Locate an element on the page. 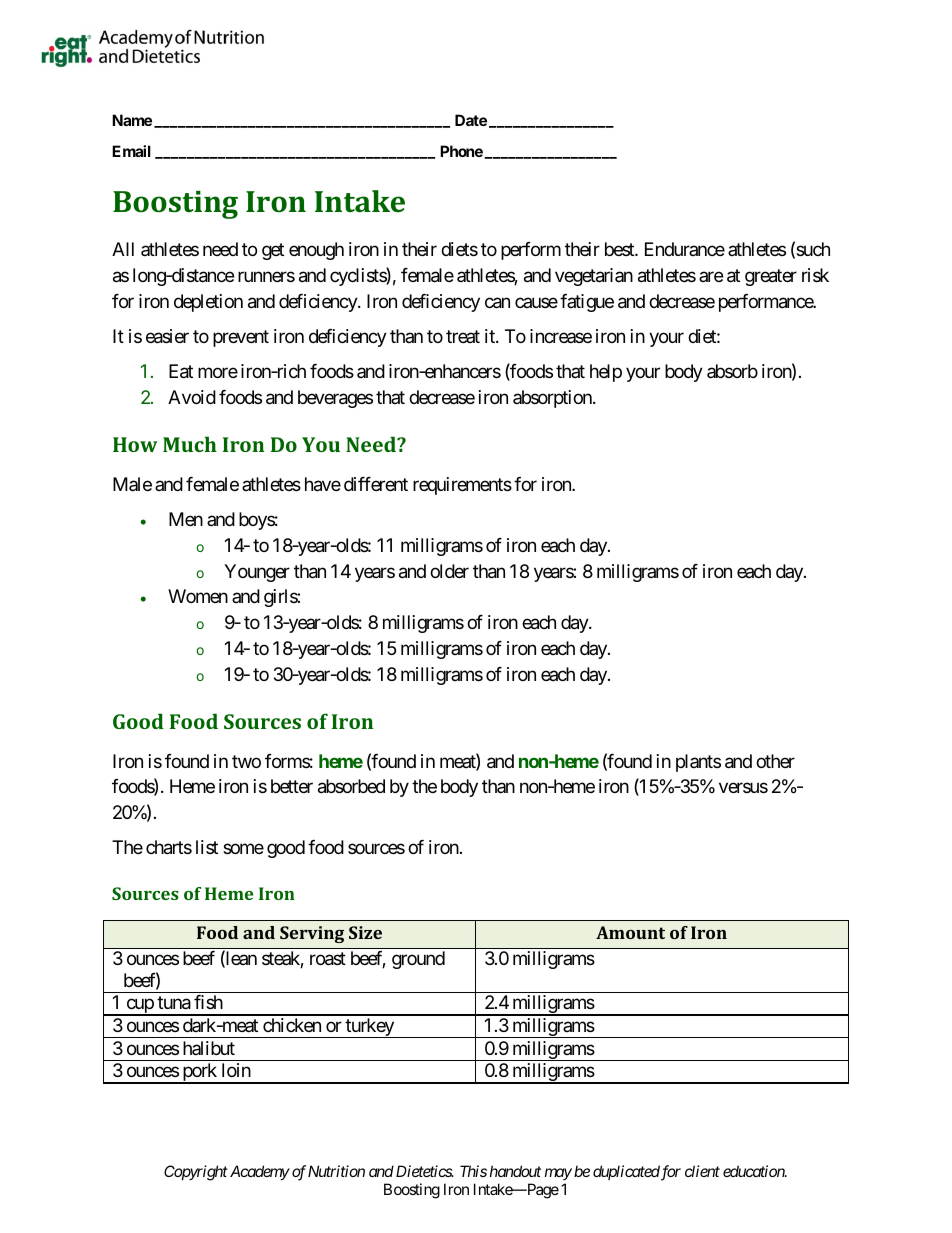  other is located at coordinates (775, 761).
